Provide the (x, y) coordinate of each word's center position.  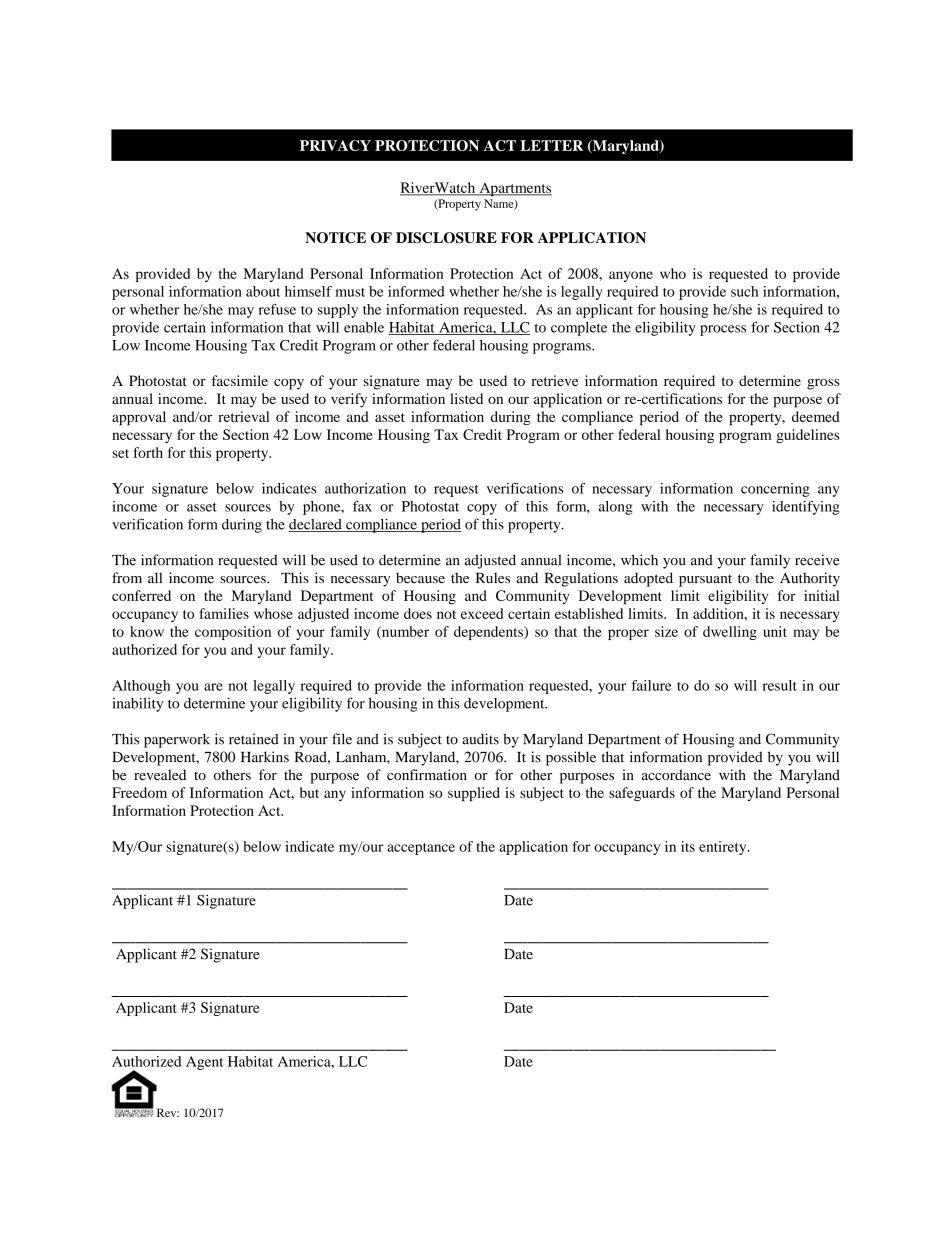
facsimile (240, 380)
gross (823, 384)
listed (466, 398)
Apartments (514, 189)
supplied (474, 794)
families (224, 613)
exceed (482, 613)
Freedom (139, 792)
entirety (724, 848)
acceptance (421, 849)
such (744, 291)
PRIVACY (335, 145)
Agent (204, 1063)
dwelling (730, 633)
